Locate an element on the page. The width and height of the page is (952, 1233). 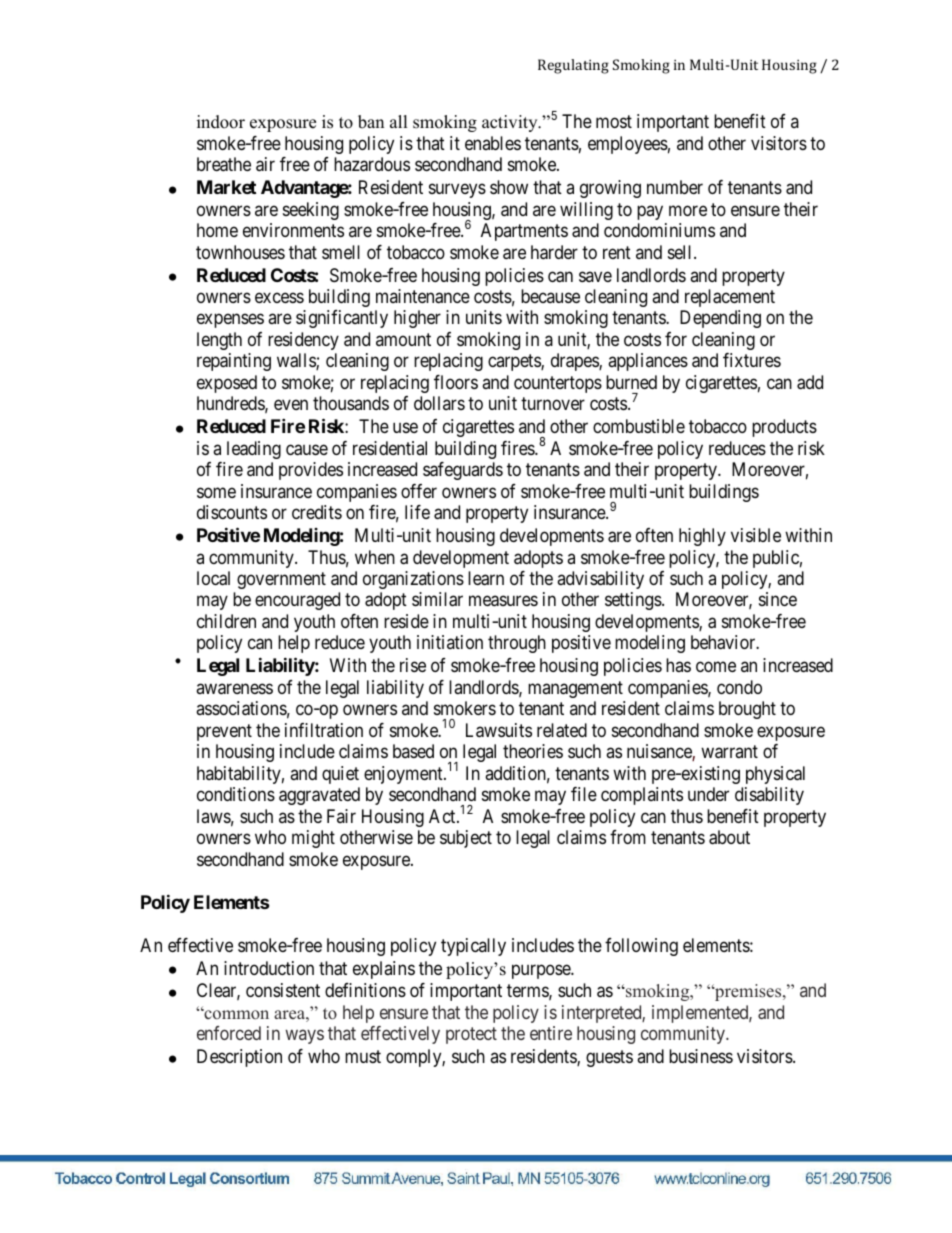
highly is located at coordinates (702, 537).
